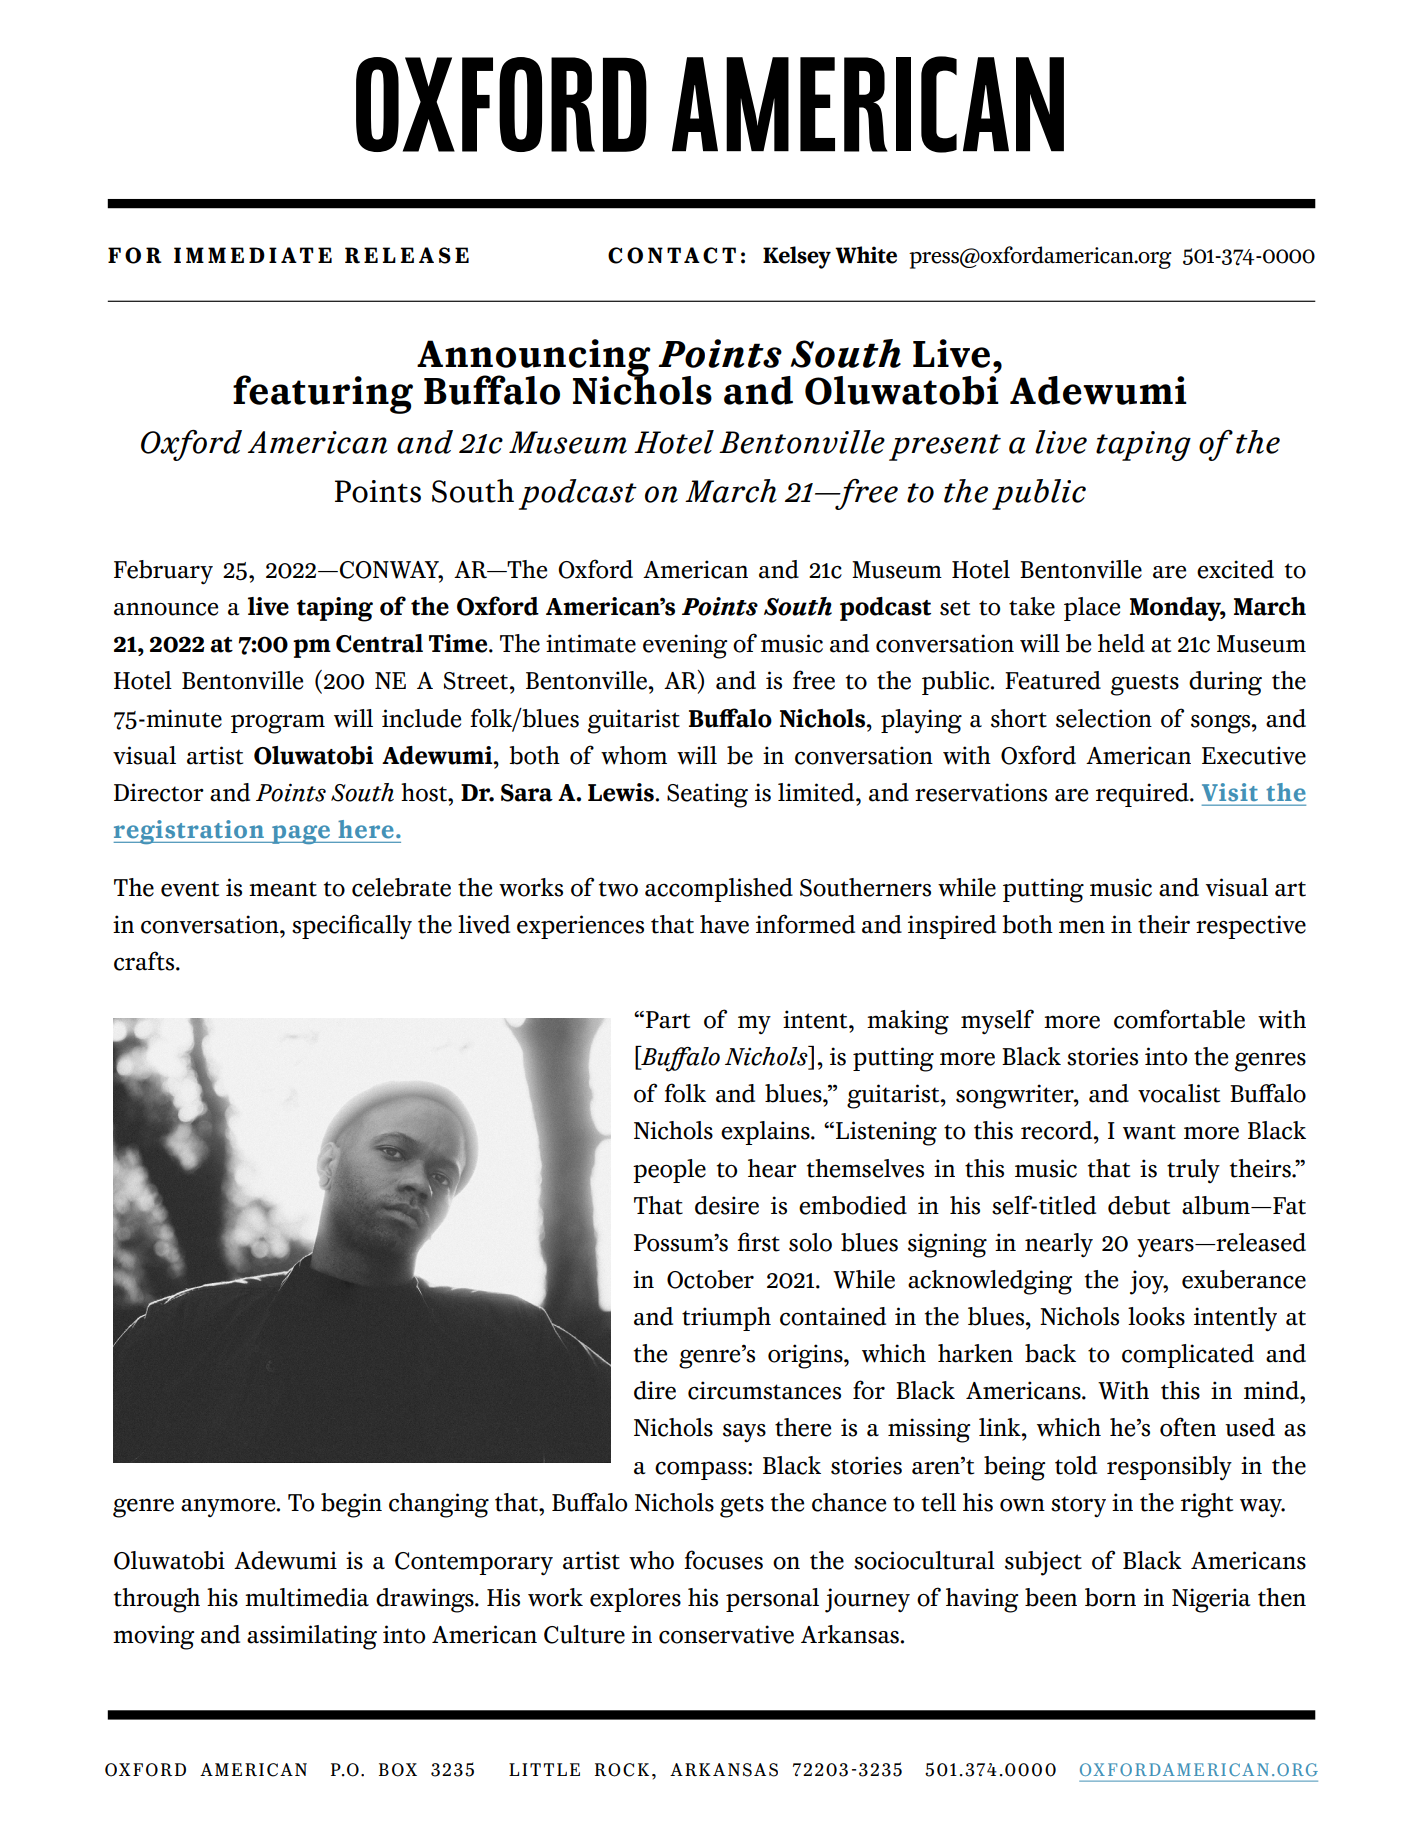 The image size is (1420, 1837). What do you see at coordinates (1193, 1171) in the screenshot?
I see `truly` at bounding box center [1193, 1171].
